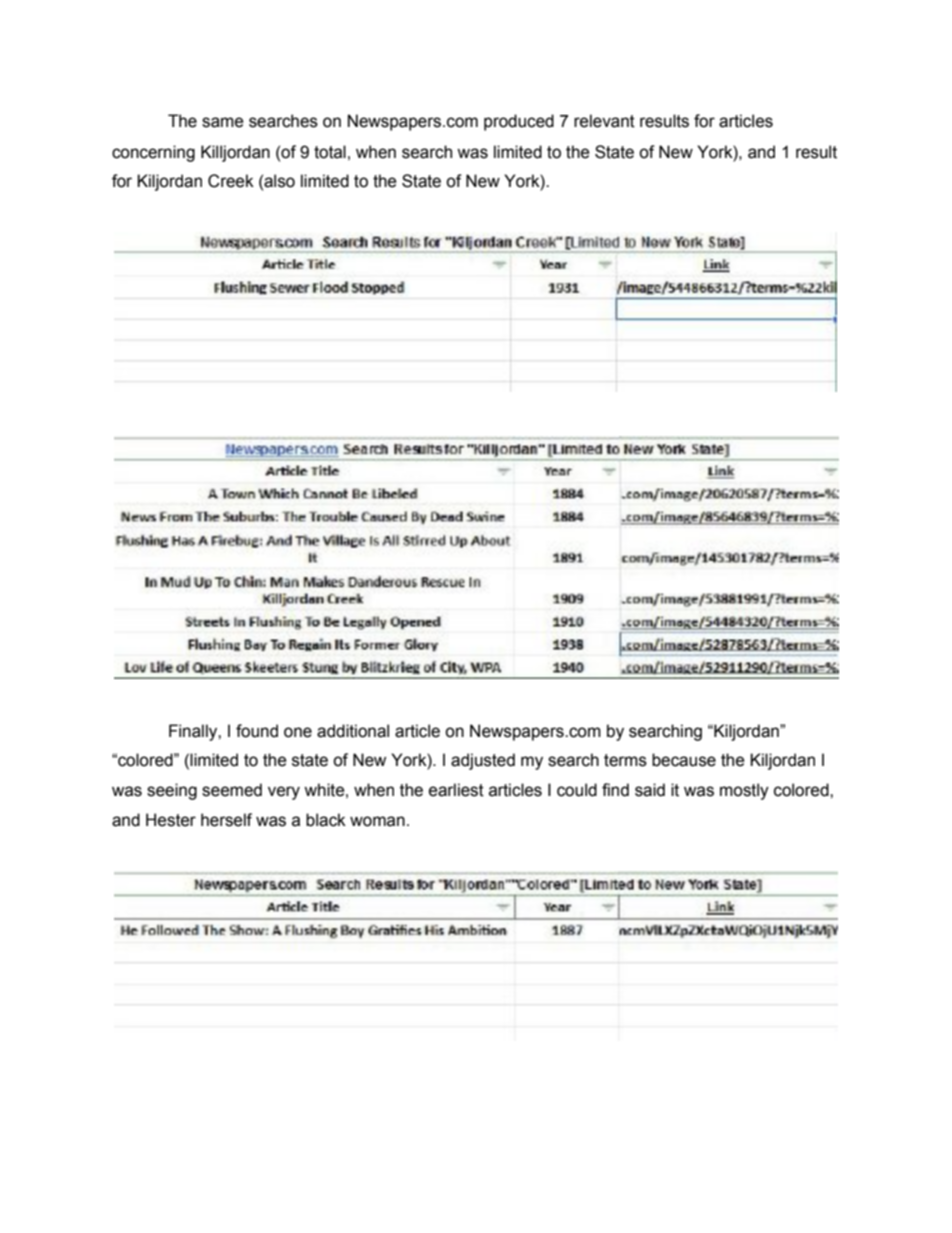 The image size is (952, 1233). Describe the element at coordinates (650, 790) in the screenshot. I see `said` at that location.
